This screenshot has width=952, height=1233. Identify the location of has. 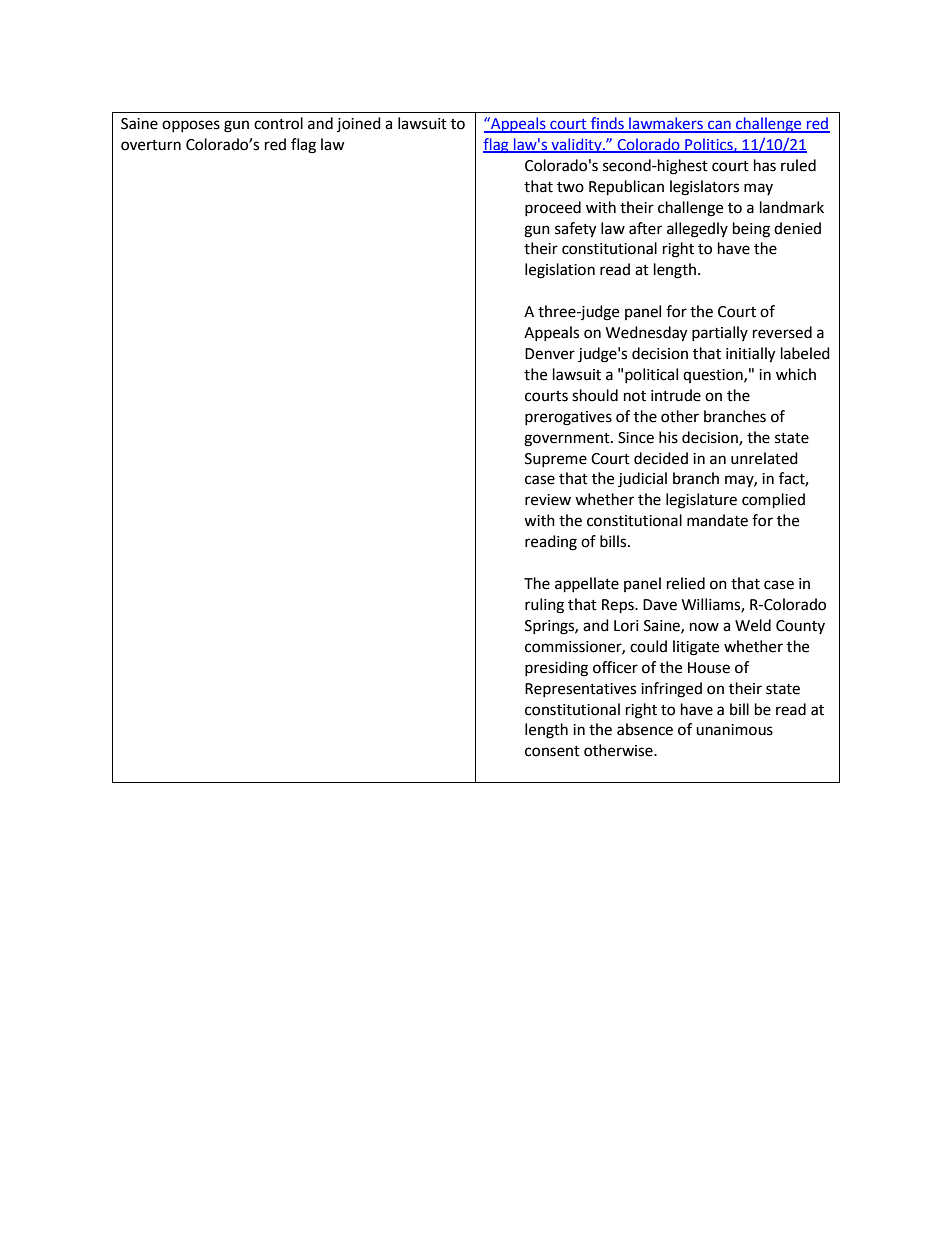
(765, 165).
